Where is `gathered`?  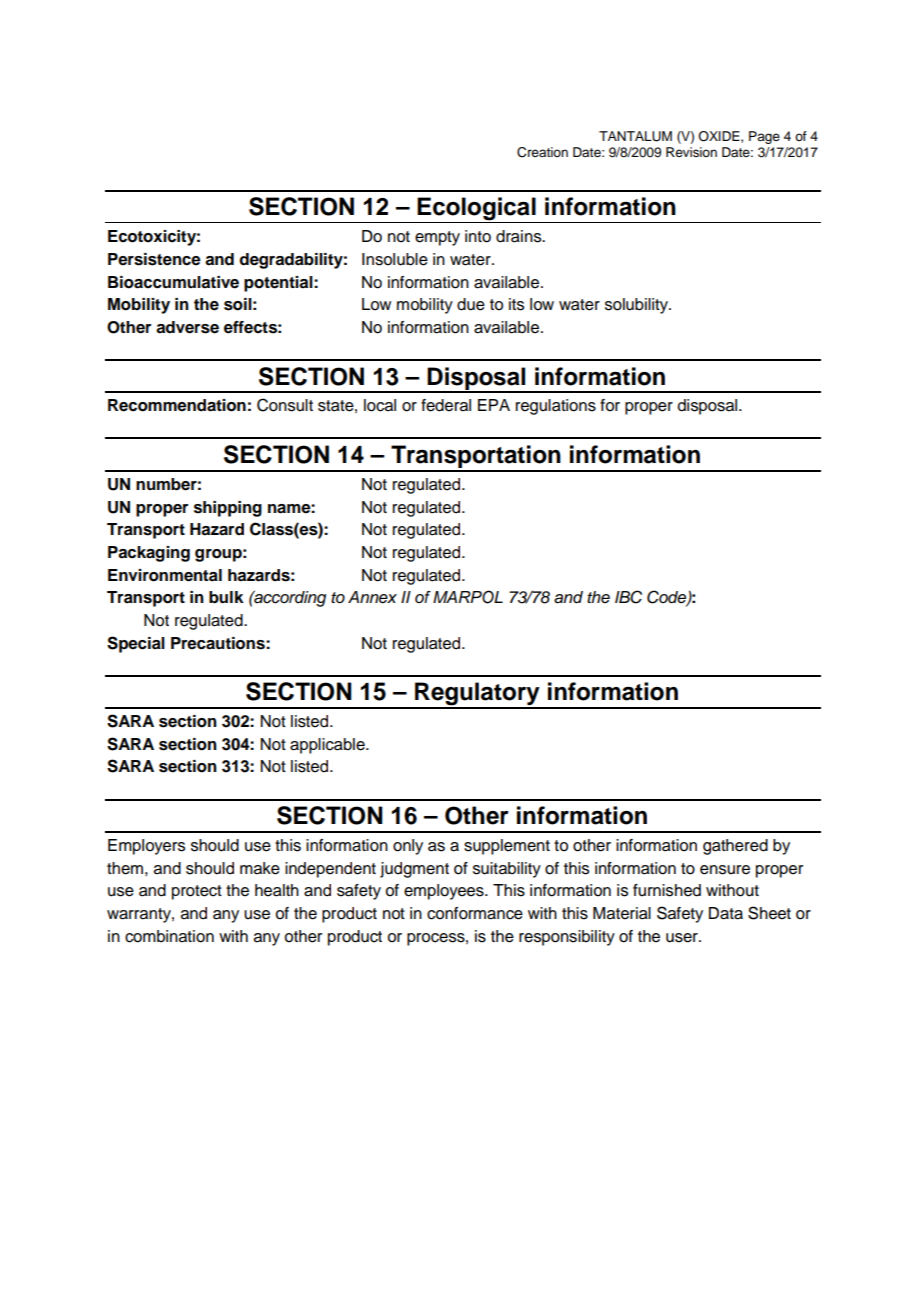 gathered is located at coordinates (735, 847).
